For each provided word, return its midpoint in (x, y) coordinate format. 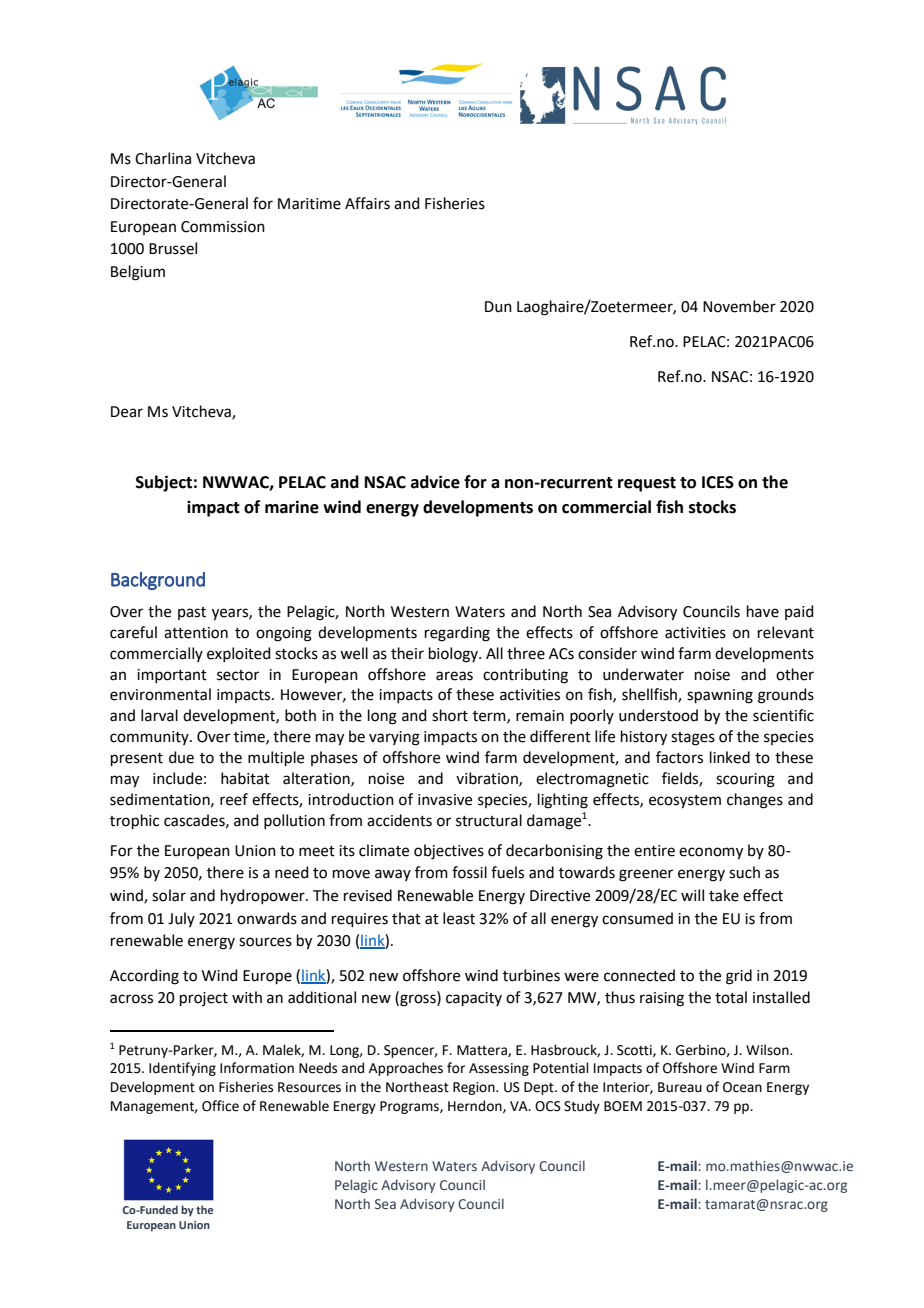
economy (711, 853)
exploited (239, 654)
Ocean (742, 1087)
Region (475, 1088)
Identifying (182, 1069)
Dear (127, 412)
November (739, 306)
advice (435, 482)
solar (169, 895)
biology (454, 655)
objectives (449, 852)
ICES (718, 482)
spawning (720, 696)
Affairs (367, 203)
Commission (223, 227)
